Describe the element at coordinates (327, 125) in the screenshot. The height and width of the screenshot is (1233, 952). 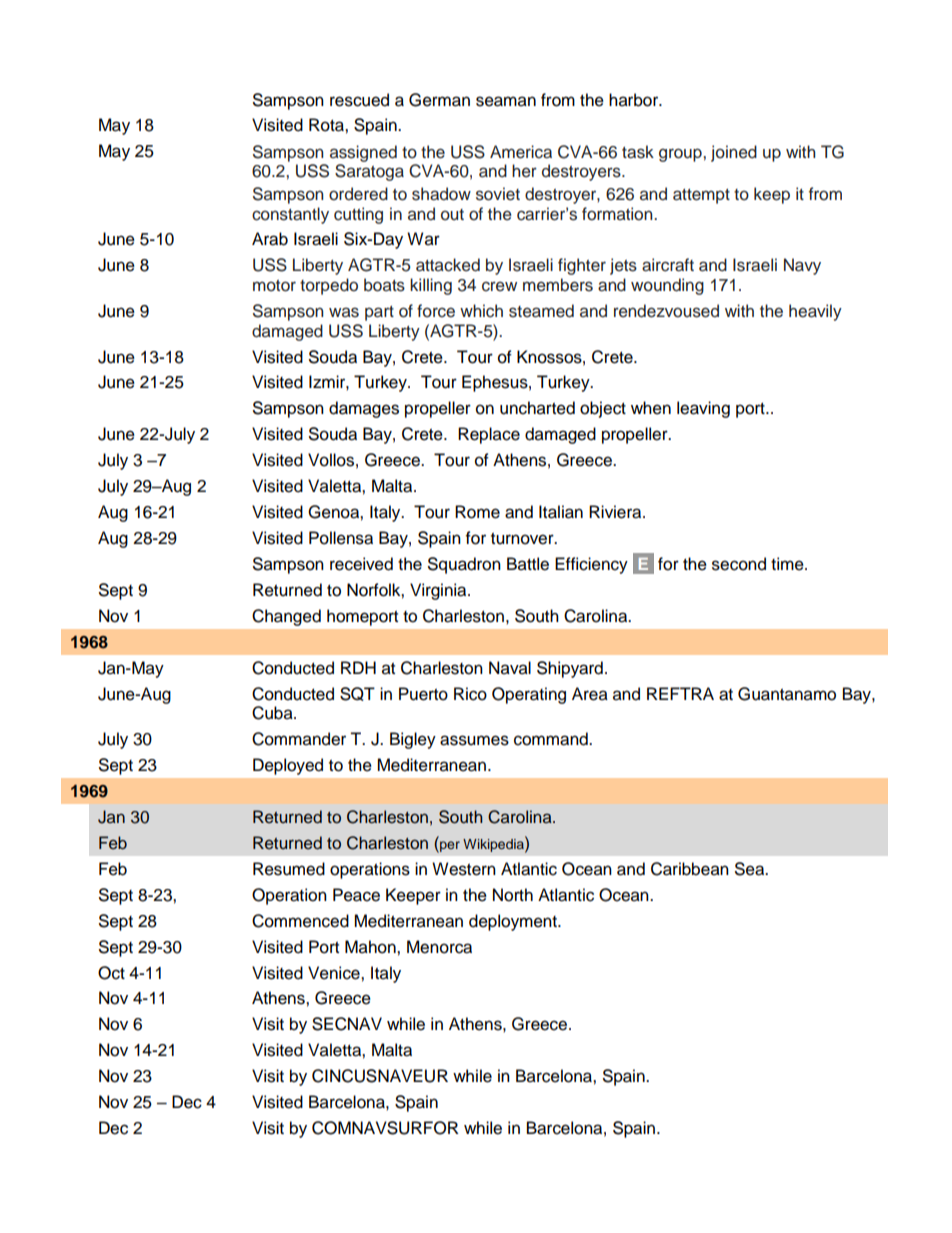
I see `Rota` at that location.
